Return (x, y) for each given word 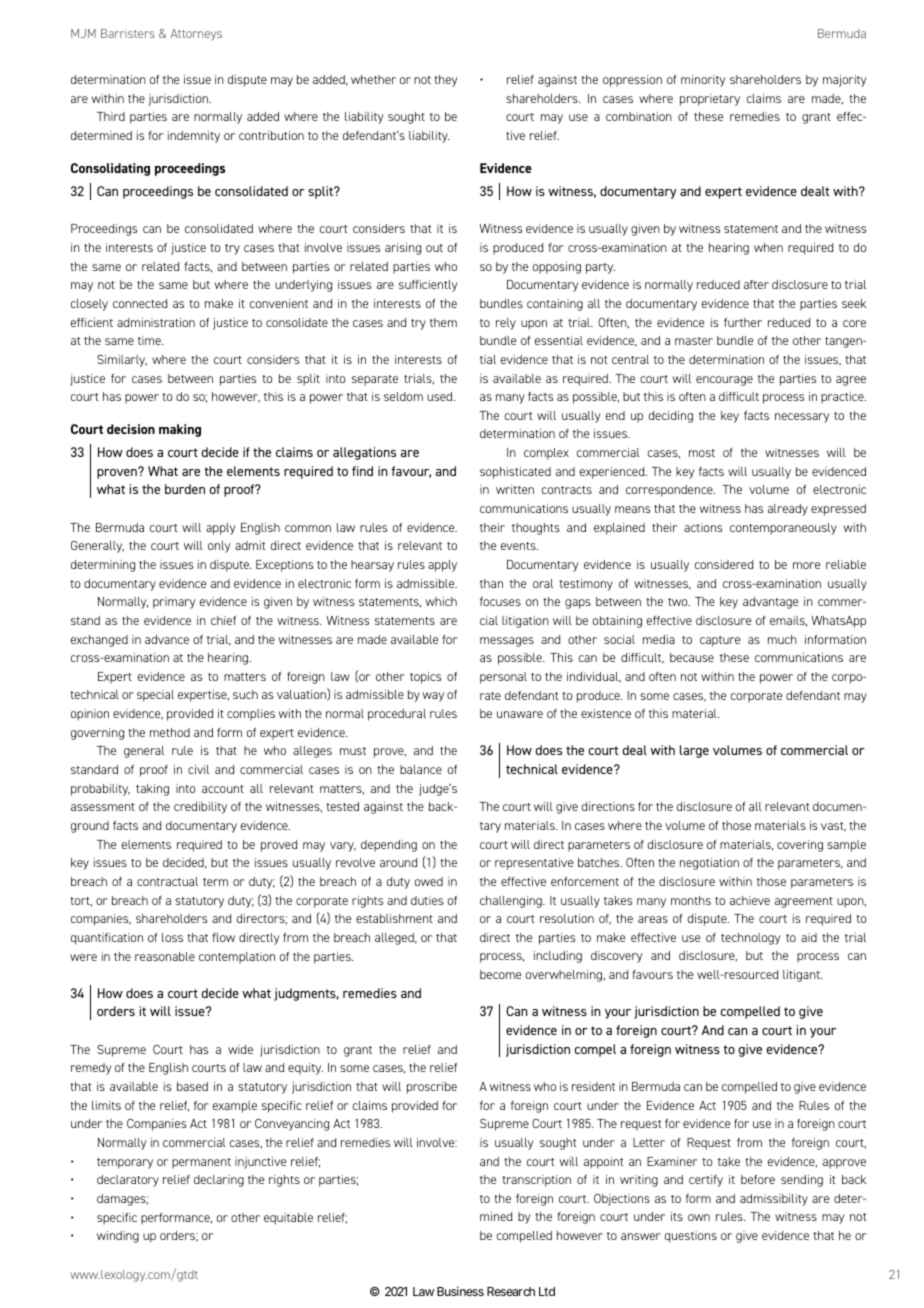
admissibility (774, 1200)
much (782, 639)
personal (503, 678)
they (445, 81)
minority (703, 81)
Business (460, 1291)
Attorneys (196, 35)
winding (118, 1237)
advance (167, 639)
